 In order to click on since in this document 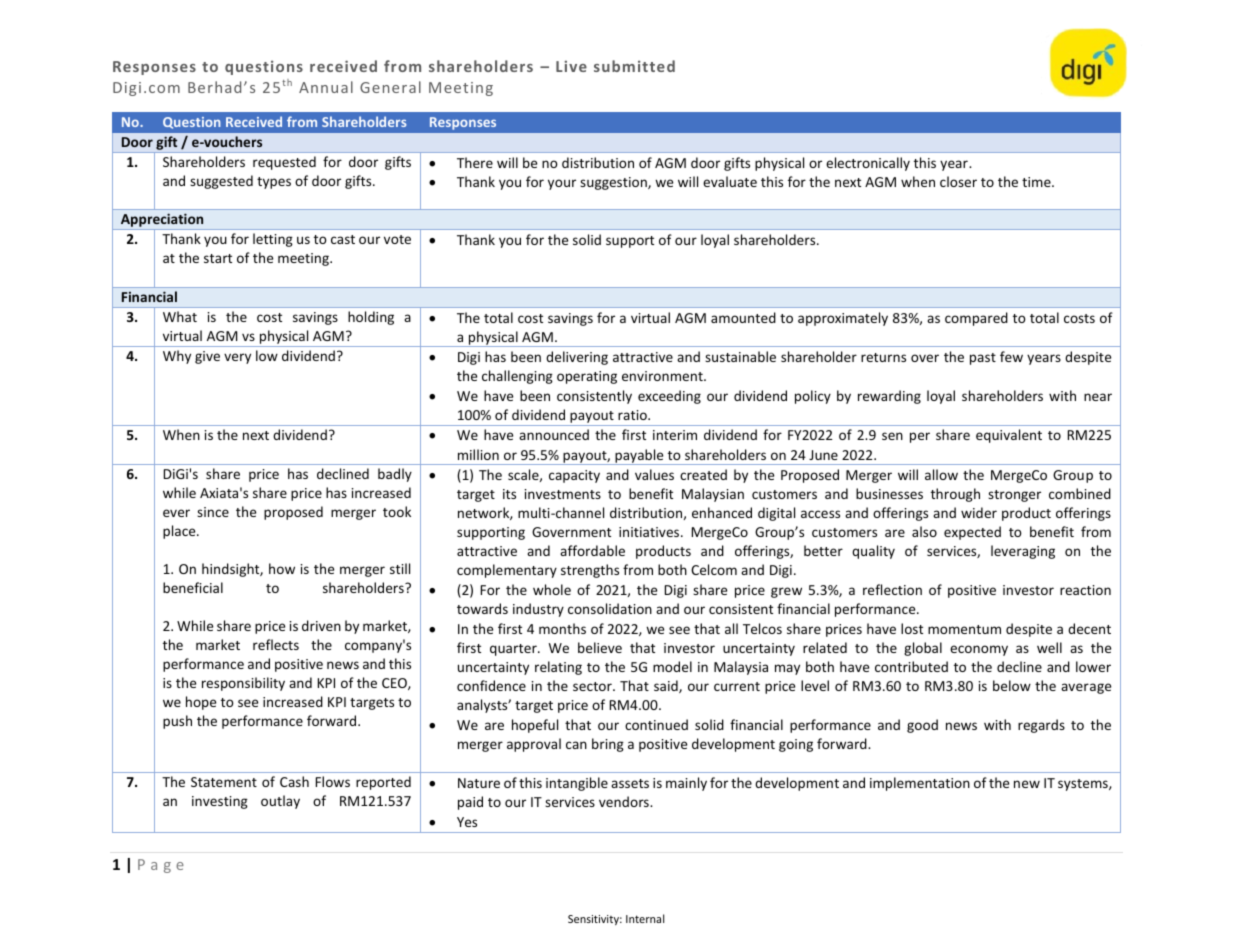, I will do `click(213, 512)`.
